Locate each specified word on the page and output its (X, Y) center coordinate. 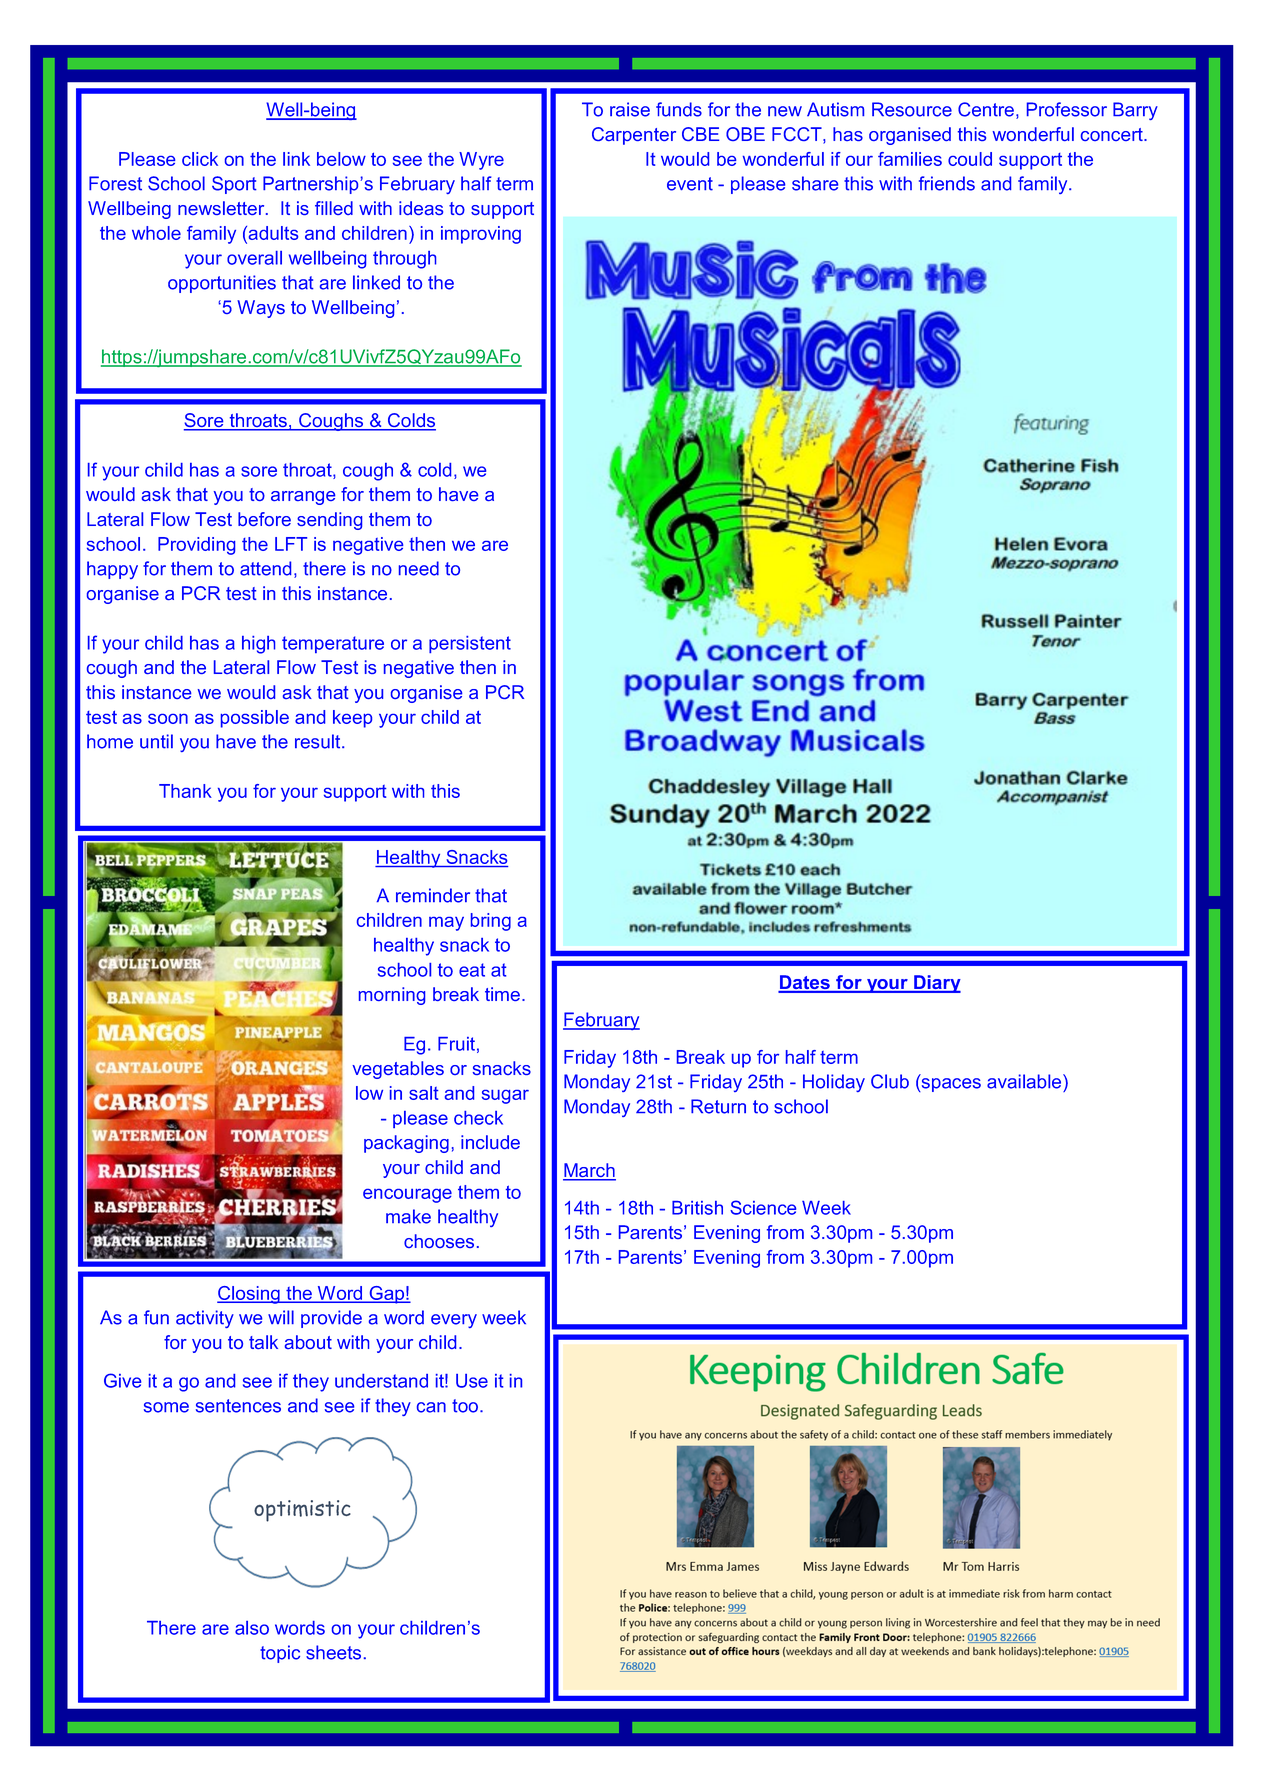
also (252, 1628)
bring (491, 922)
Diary (936, 984)
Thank (185, 791)
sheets (333, 1652)
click (200, 159)
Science (763, 1207)
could (970, 159)
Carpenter (634, 136)
